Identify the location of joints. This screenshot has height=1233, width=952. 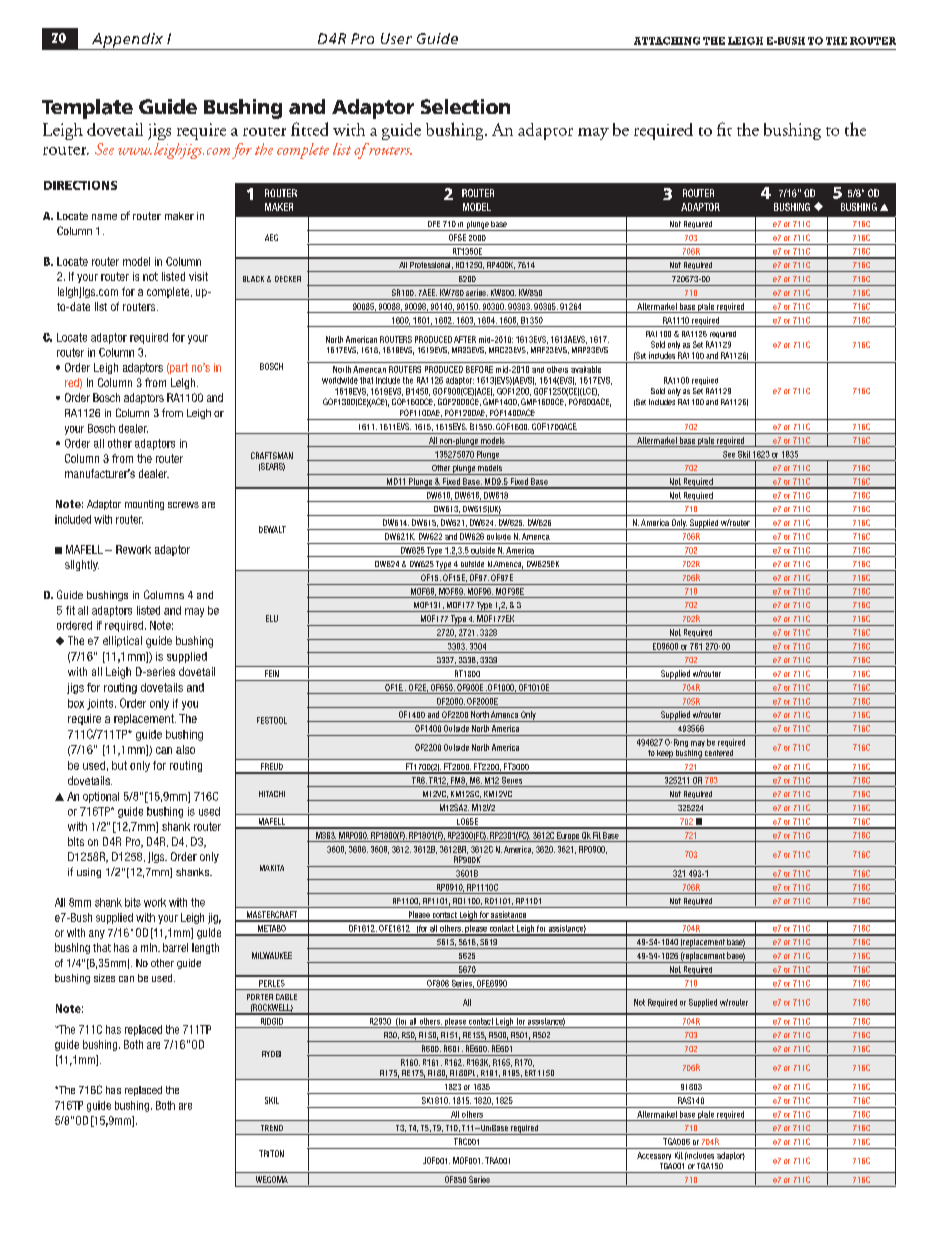
(101, 704).
